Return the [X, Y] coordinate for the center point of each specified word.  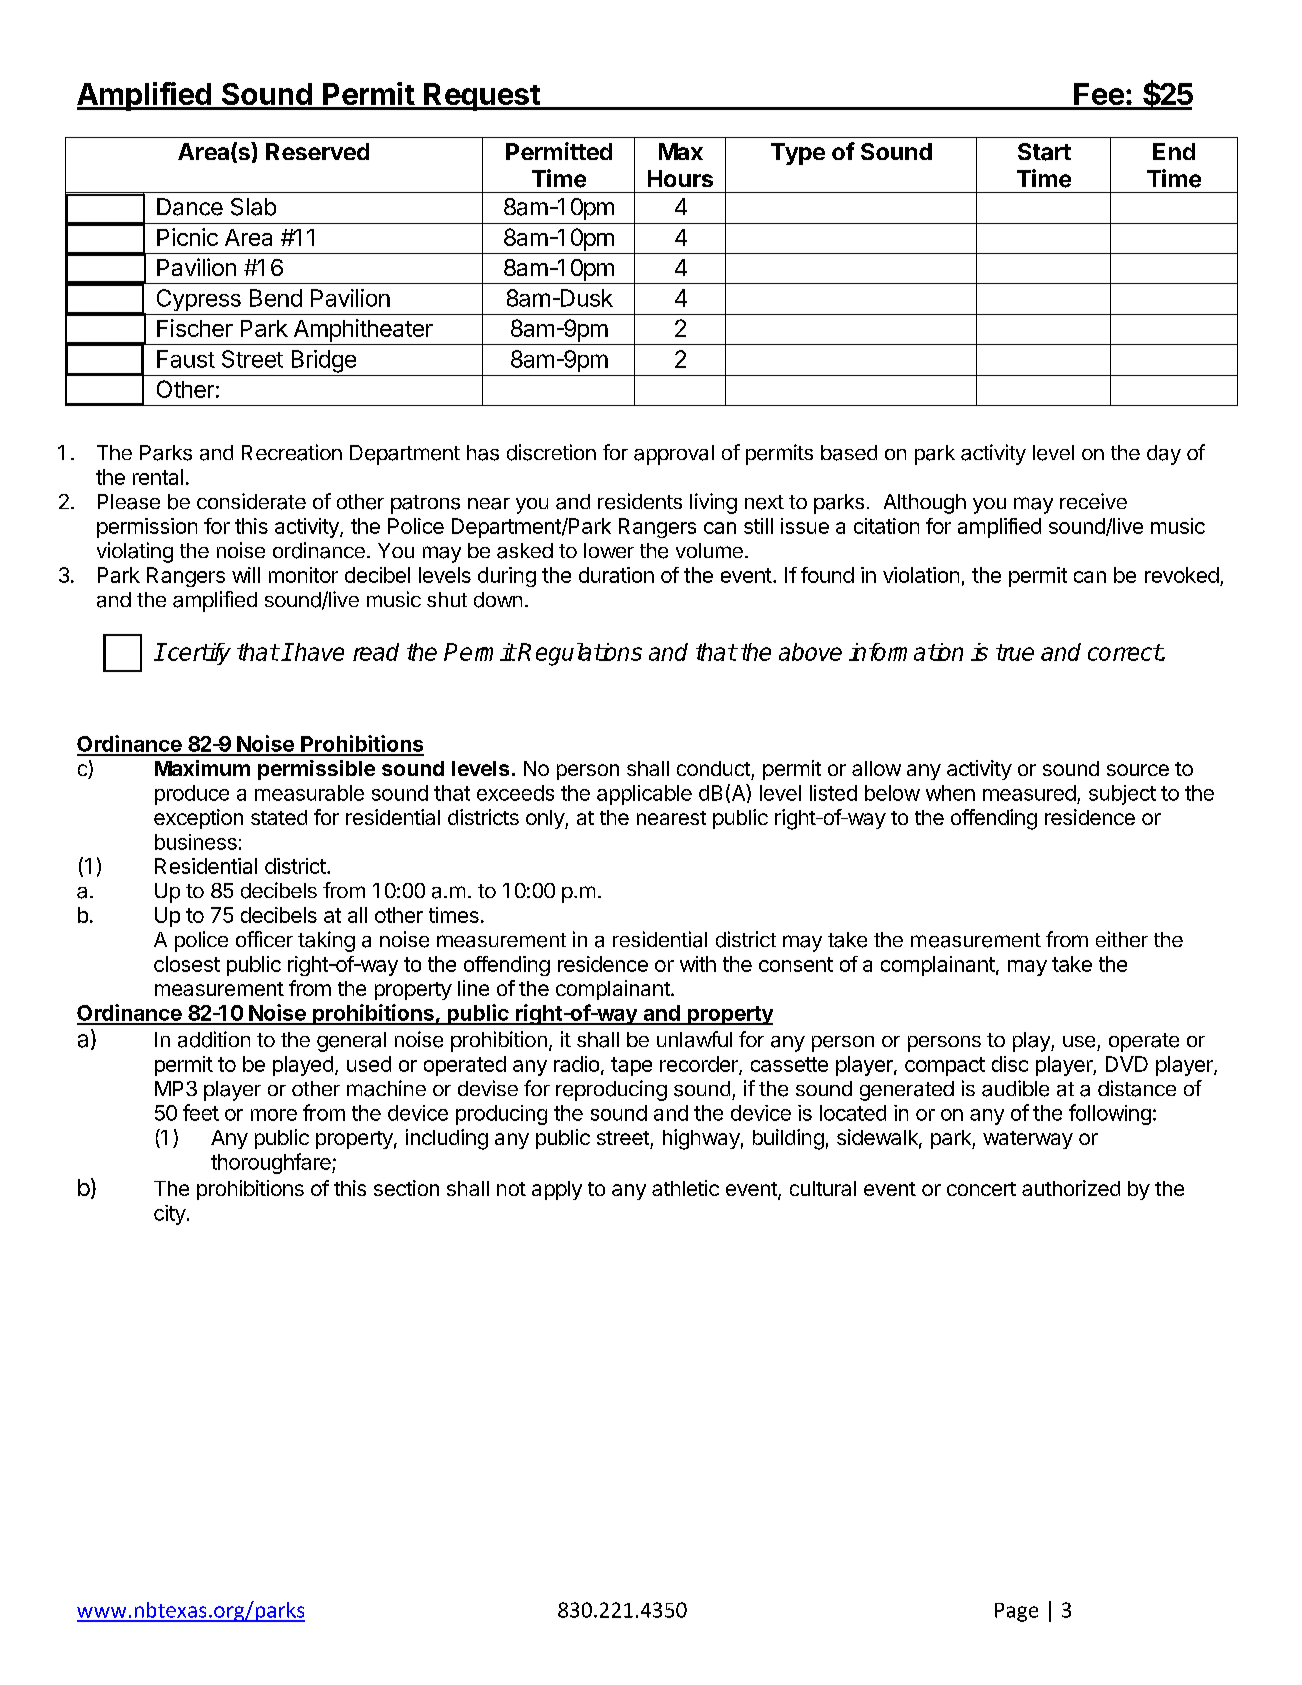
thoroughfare [272, 1163]
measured [1029, 793]
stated [279, 817]
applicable [644, 795]
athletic [685, 1188]
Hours [680, 178]
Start [1044, 152]
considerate [251, 501]
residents [640, 501]
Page [1016, 1612]
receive [1093, 501]
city [170, 1215]
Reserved [317, 151]
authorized [1071, 1188]
